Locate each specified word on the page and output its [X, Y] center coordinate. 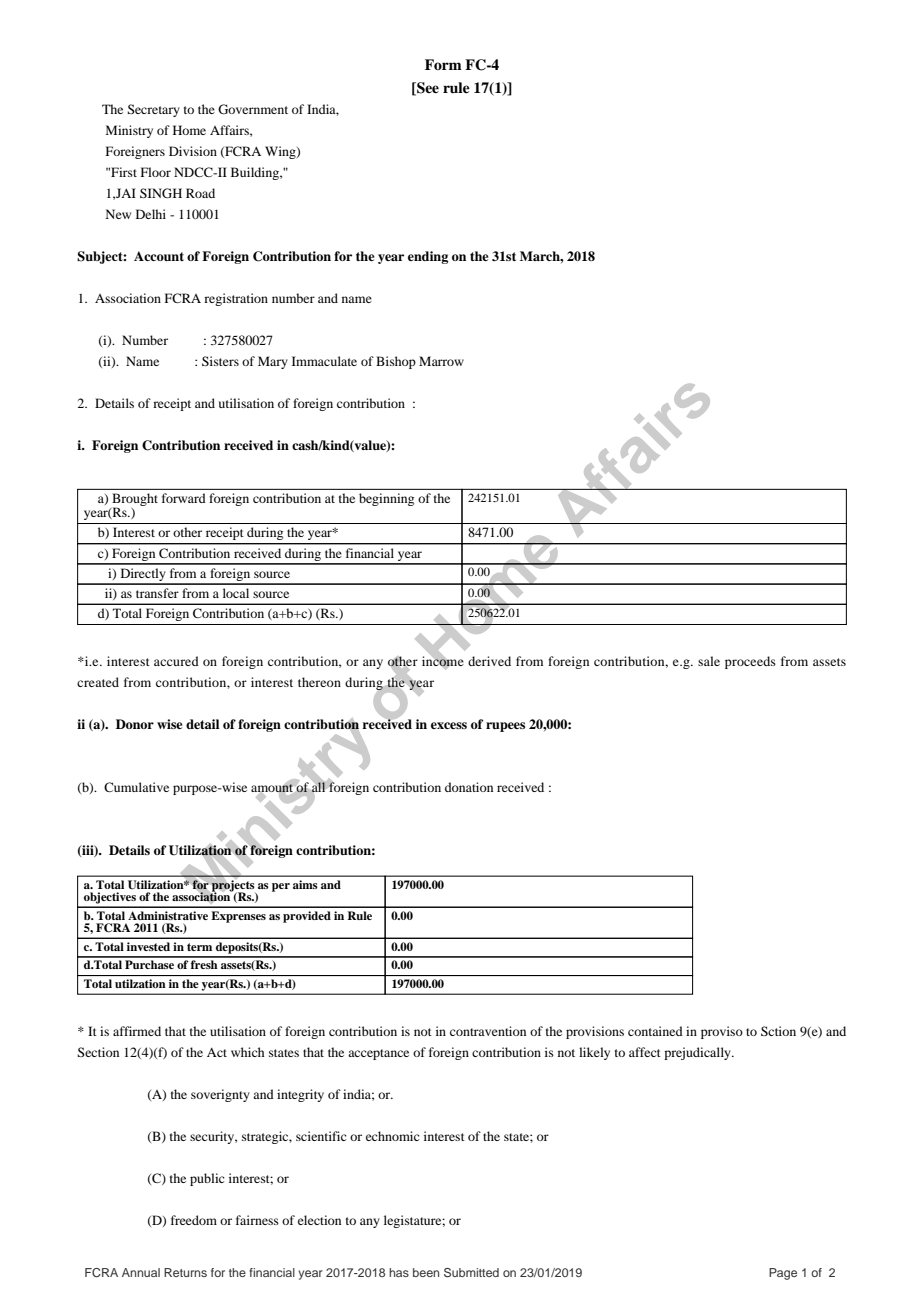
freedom [194, 1220]
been [426, 1272]
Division [193, 151]
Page [783, 1274]
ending [428, 257]
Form [443, 64]
